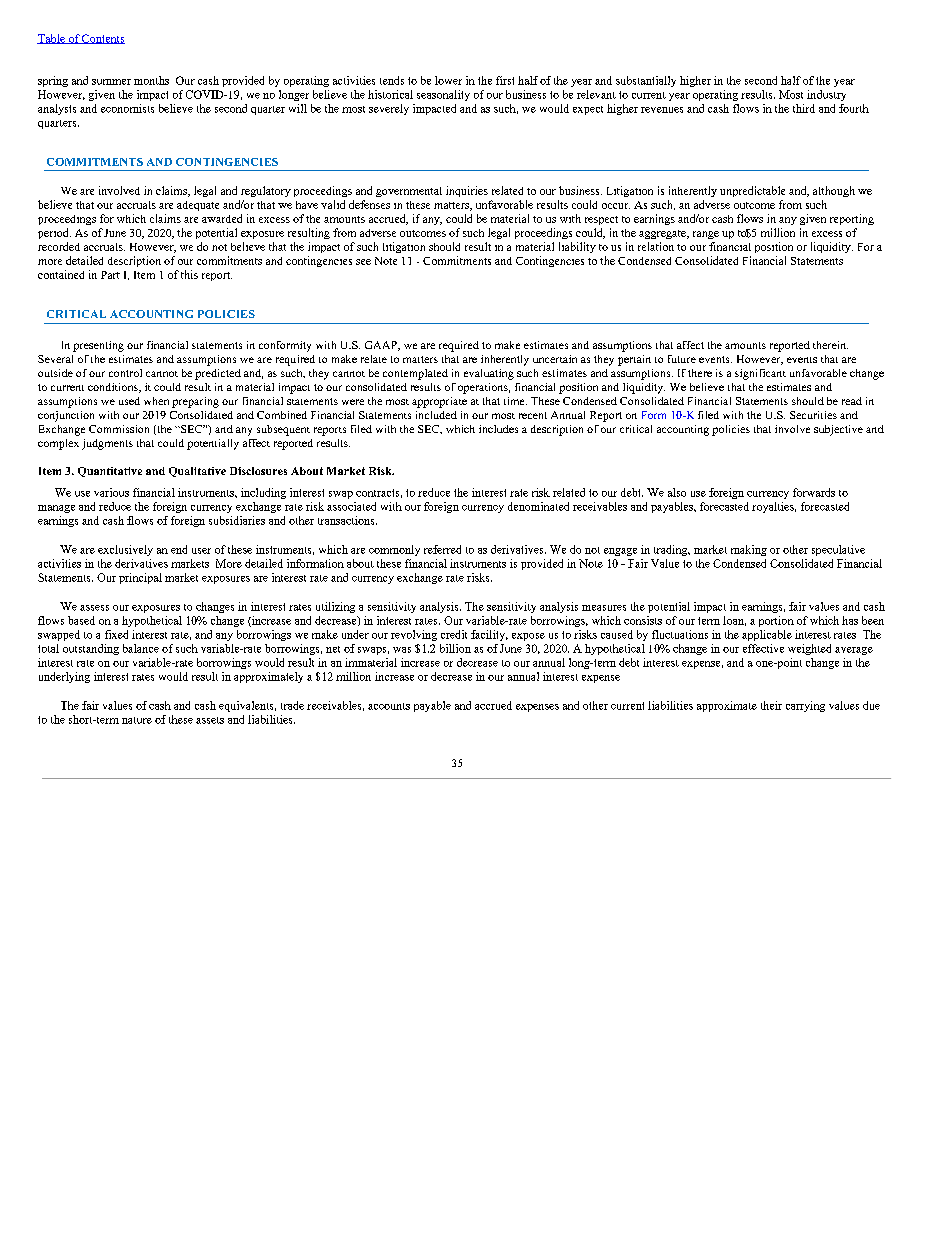  What do you see at coordinates (389, 706) in the document?
I see `accounts` at bounding box center [389, 706].
